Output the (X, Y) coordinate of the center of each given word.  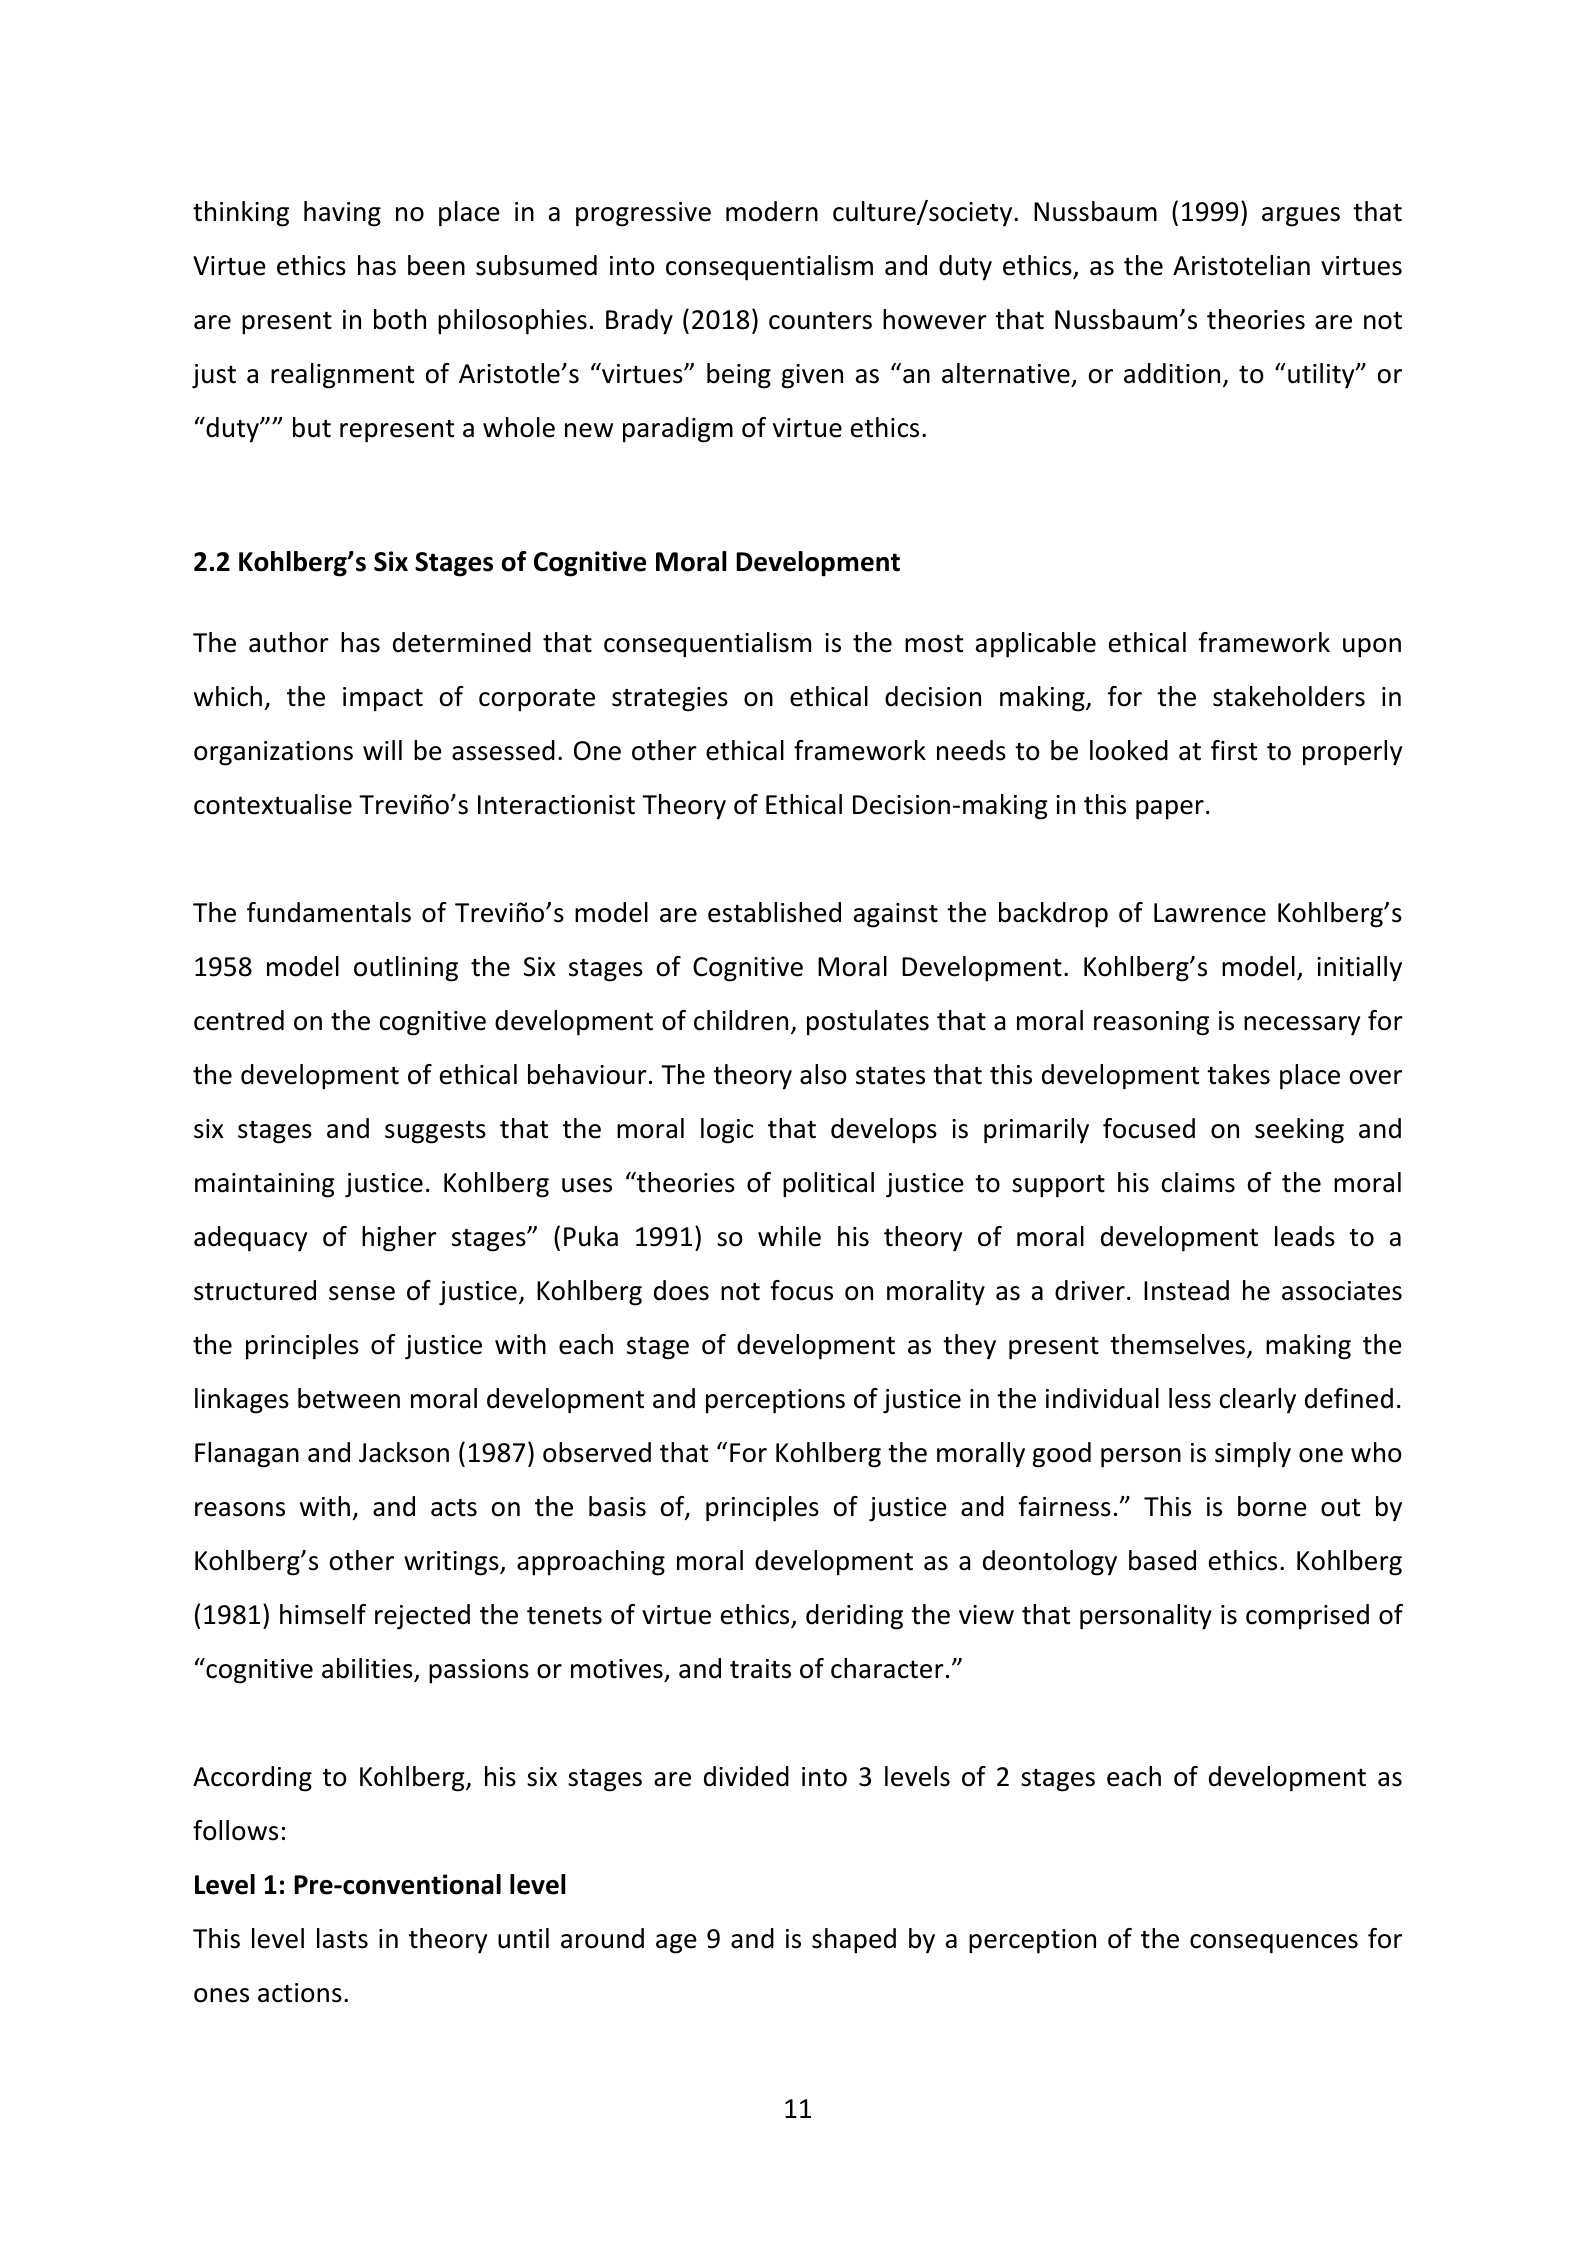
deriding (854, 1617)
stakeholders (1289, 696)
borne (1272, 1506)
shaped (854, 1941)
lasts (342, 1938)
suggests (435, 1132)
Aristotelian (1241, 265)
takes (1238, 1074)
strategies (670, 699)
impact (383, 699)
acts (454, 1508)
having (342, 214)
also (823, 1074)
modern (772, 211)
